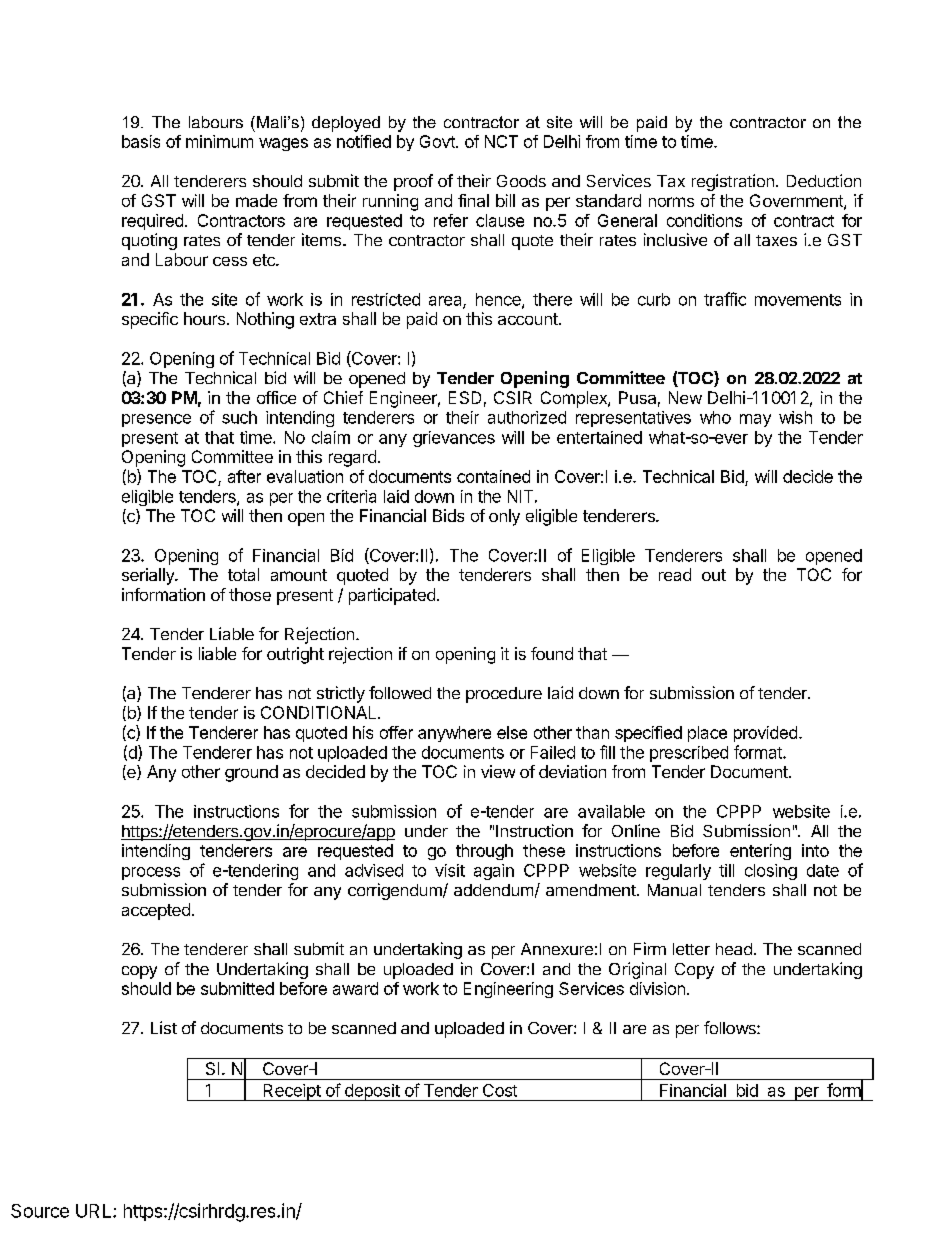 This page has height=1233, width=952. What do you see at coordinates (372, 1092) in the page?
I see `deposit` at bounding box center [372, 1092].
